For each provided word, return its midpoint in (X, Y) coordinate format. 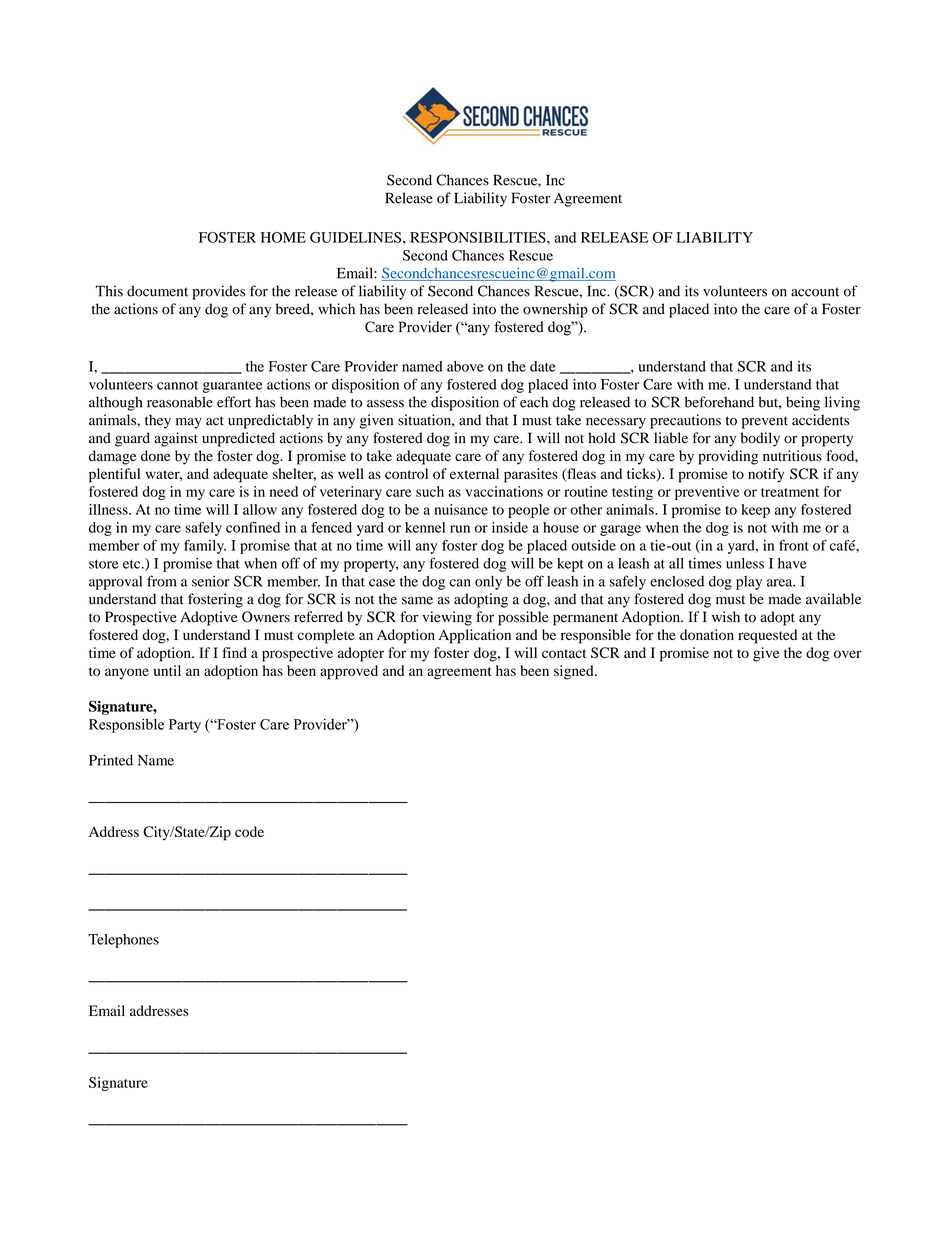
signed (575, 672)
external (474, 473)
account (815, 292)
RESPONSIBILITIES (479, 237)
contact (564, 653)
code (249, 831)
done (155, 456)
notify (766, 475)
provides (218, 292)
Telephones (123, 941)
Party (185, 726)
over (848, 654)
